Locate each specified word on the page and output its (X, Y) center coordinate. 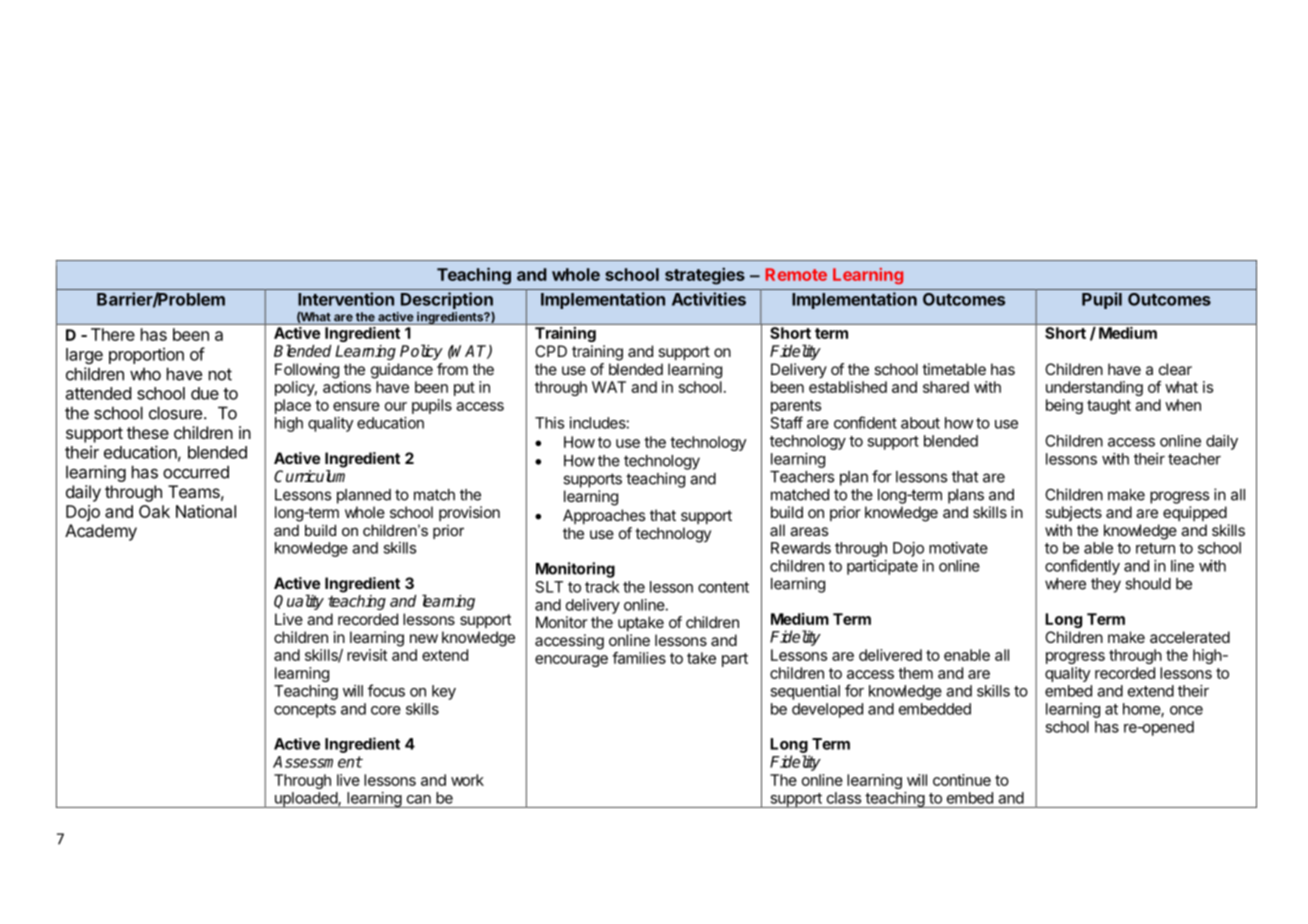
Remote (796, 274)
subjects (1073, 513)
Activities (709, 299)
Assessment (318, 762)
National (206, 511)
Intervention (346, 299)
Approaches (604, 516)
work (467, 780)
